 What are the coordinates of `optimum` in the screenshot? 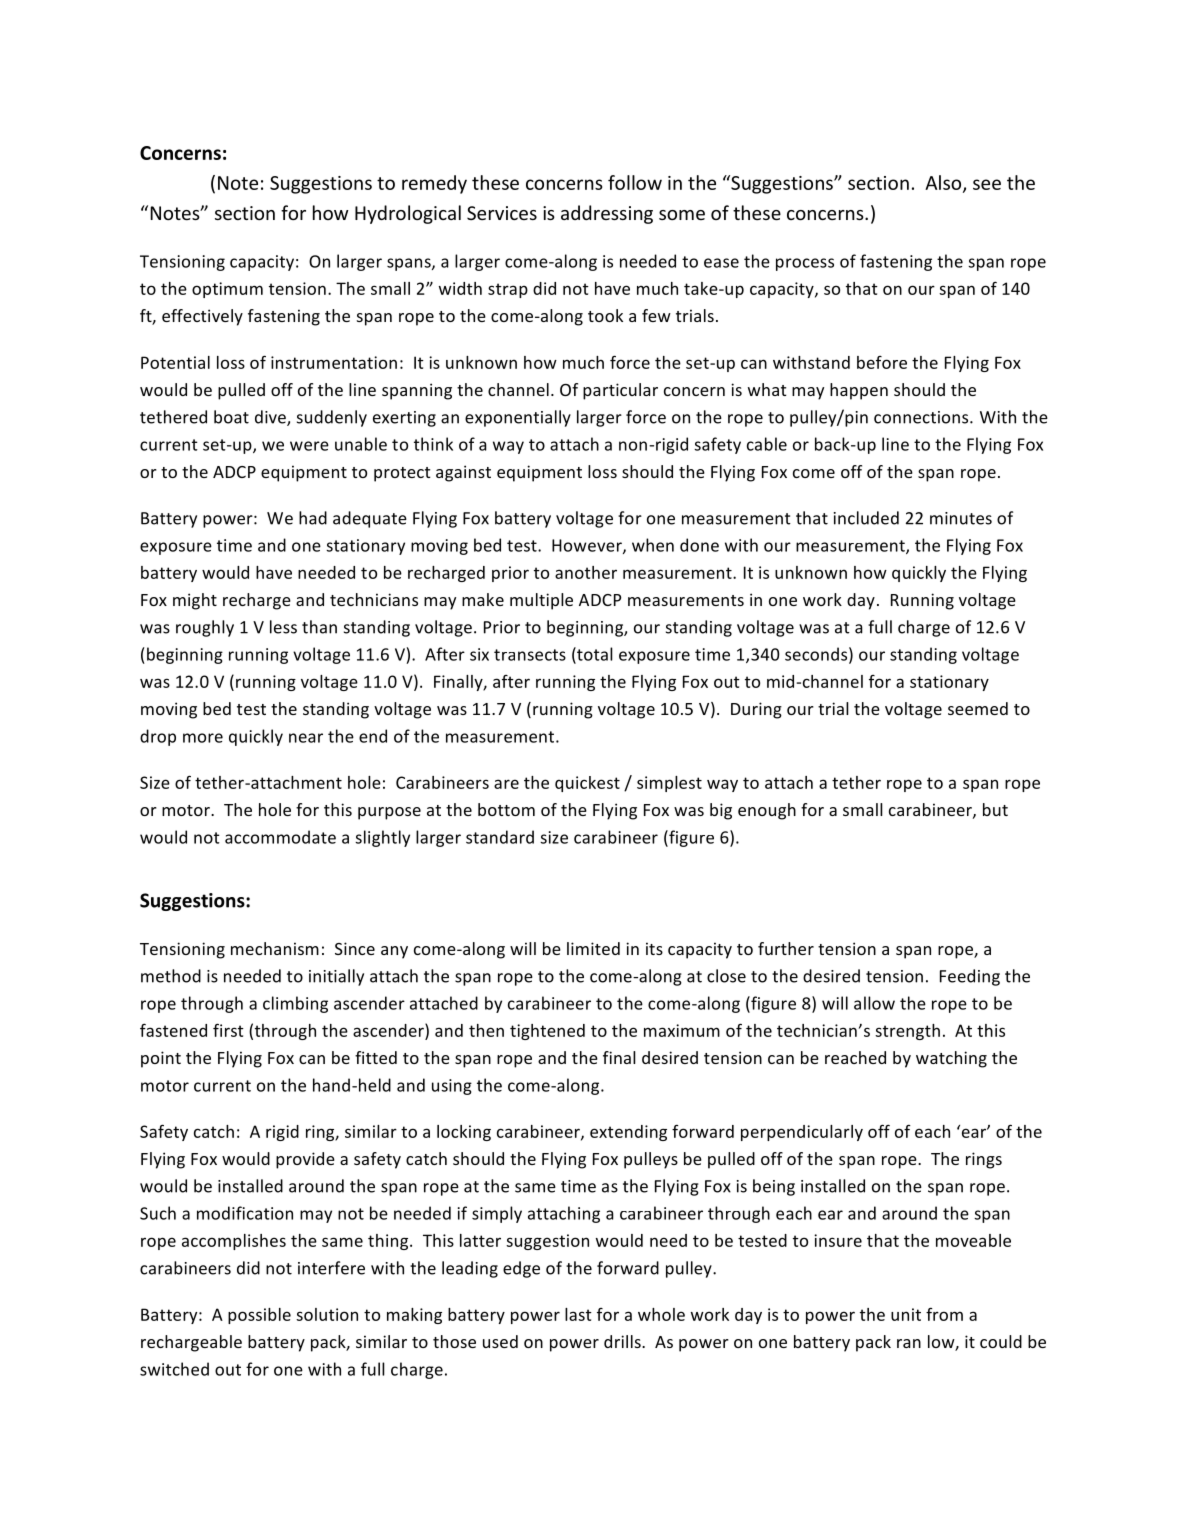 It's located at (227, 290).
